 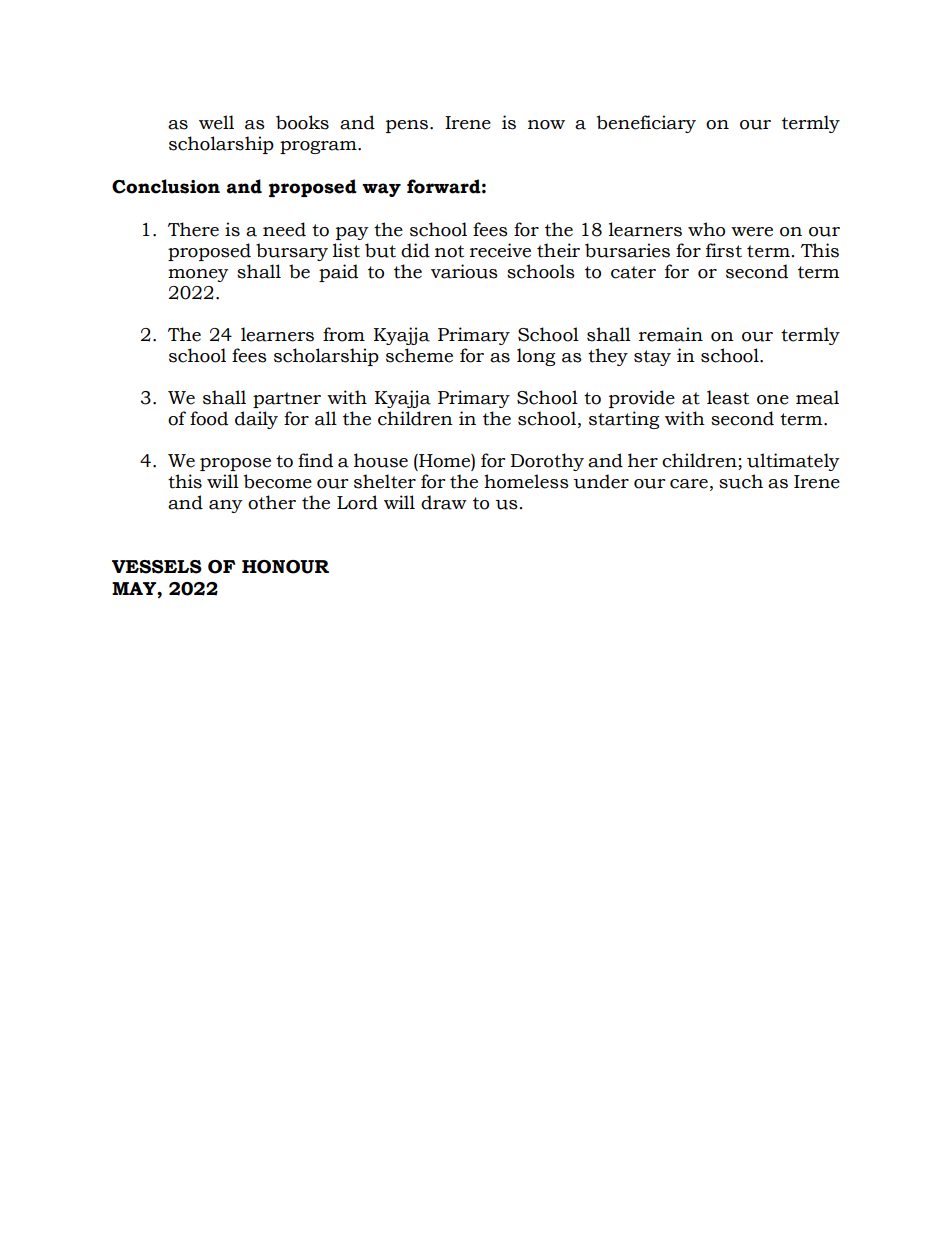 What do you see at coordinates (646, 124) in the screenshot?
I see `beneficiary` at bounding box center [646, 124].
